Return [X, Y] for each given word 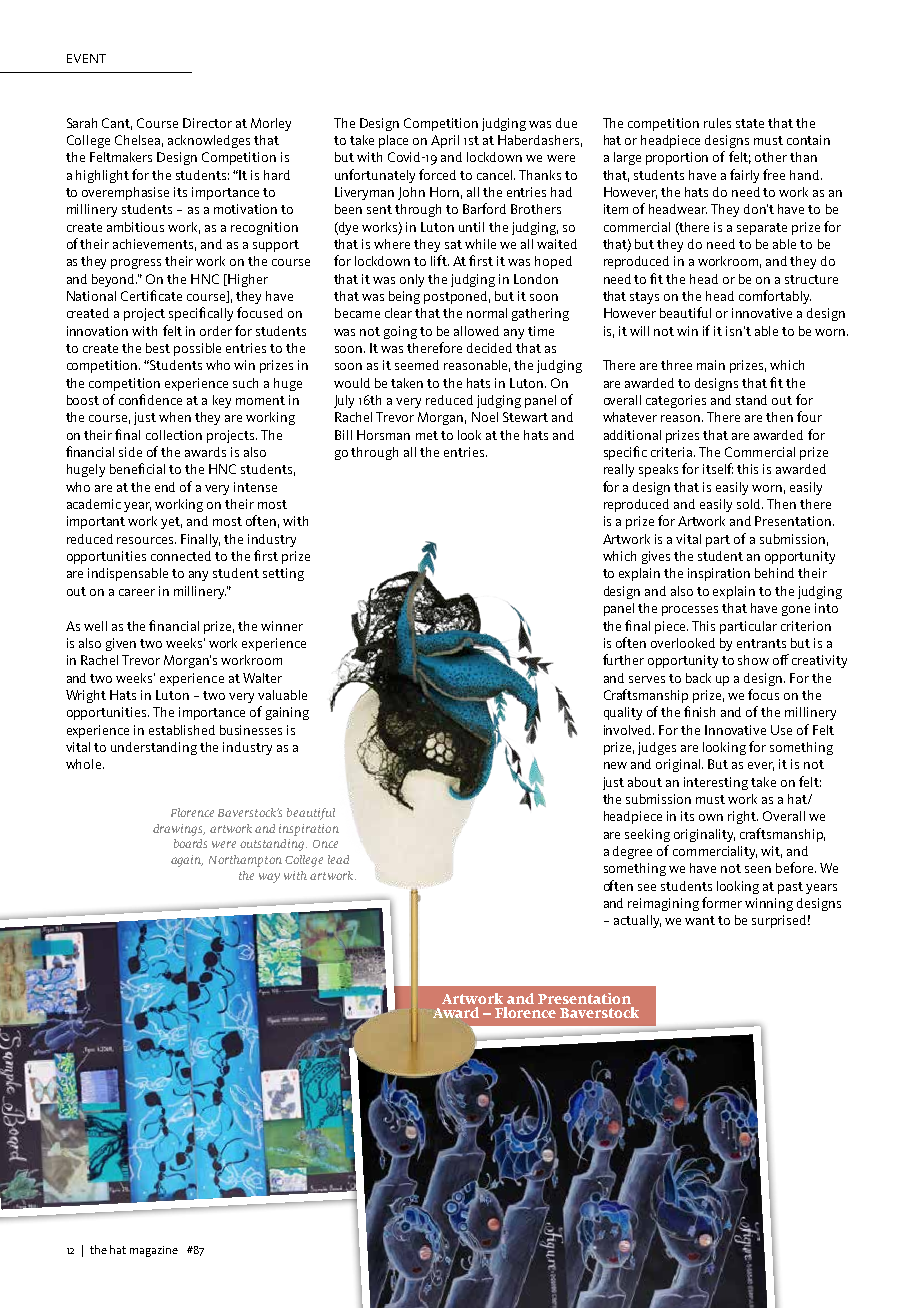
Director [207, 123]
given [121, 644]
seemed [417, 365]
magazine [154, 1251]
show [753, 660]
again [187, 861]
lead [338, 859]
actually [637, 921]
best [158, 348]
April [445, 141]
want [700, 920]
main [711, 365]
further [623, 659]
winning [769, 904]
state [750, 123]
